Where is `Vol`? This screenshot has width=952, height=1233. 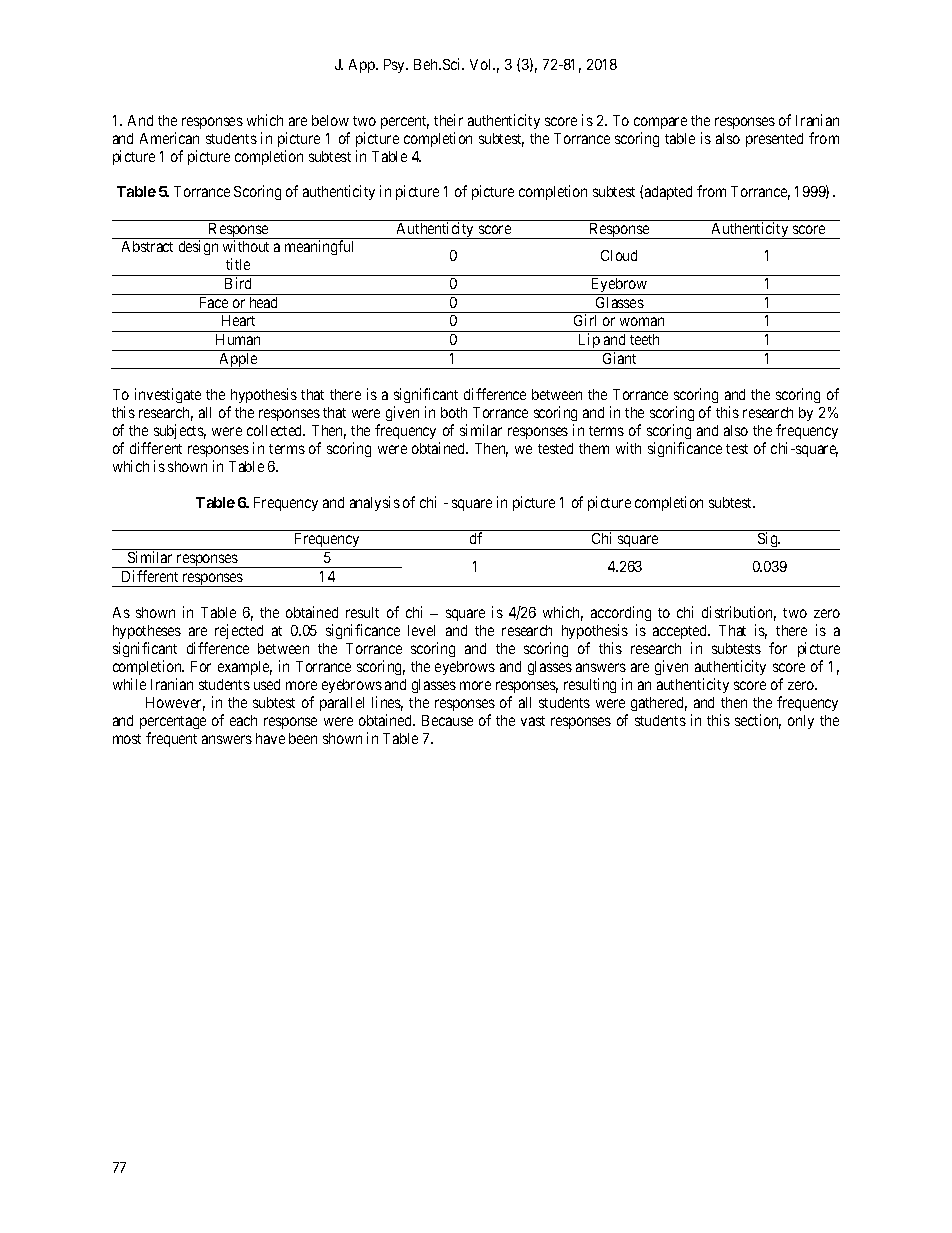 Vol is located at coordinates (482, 64).
